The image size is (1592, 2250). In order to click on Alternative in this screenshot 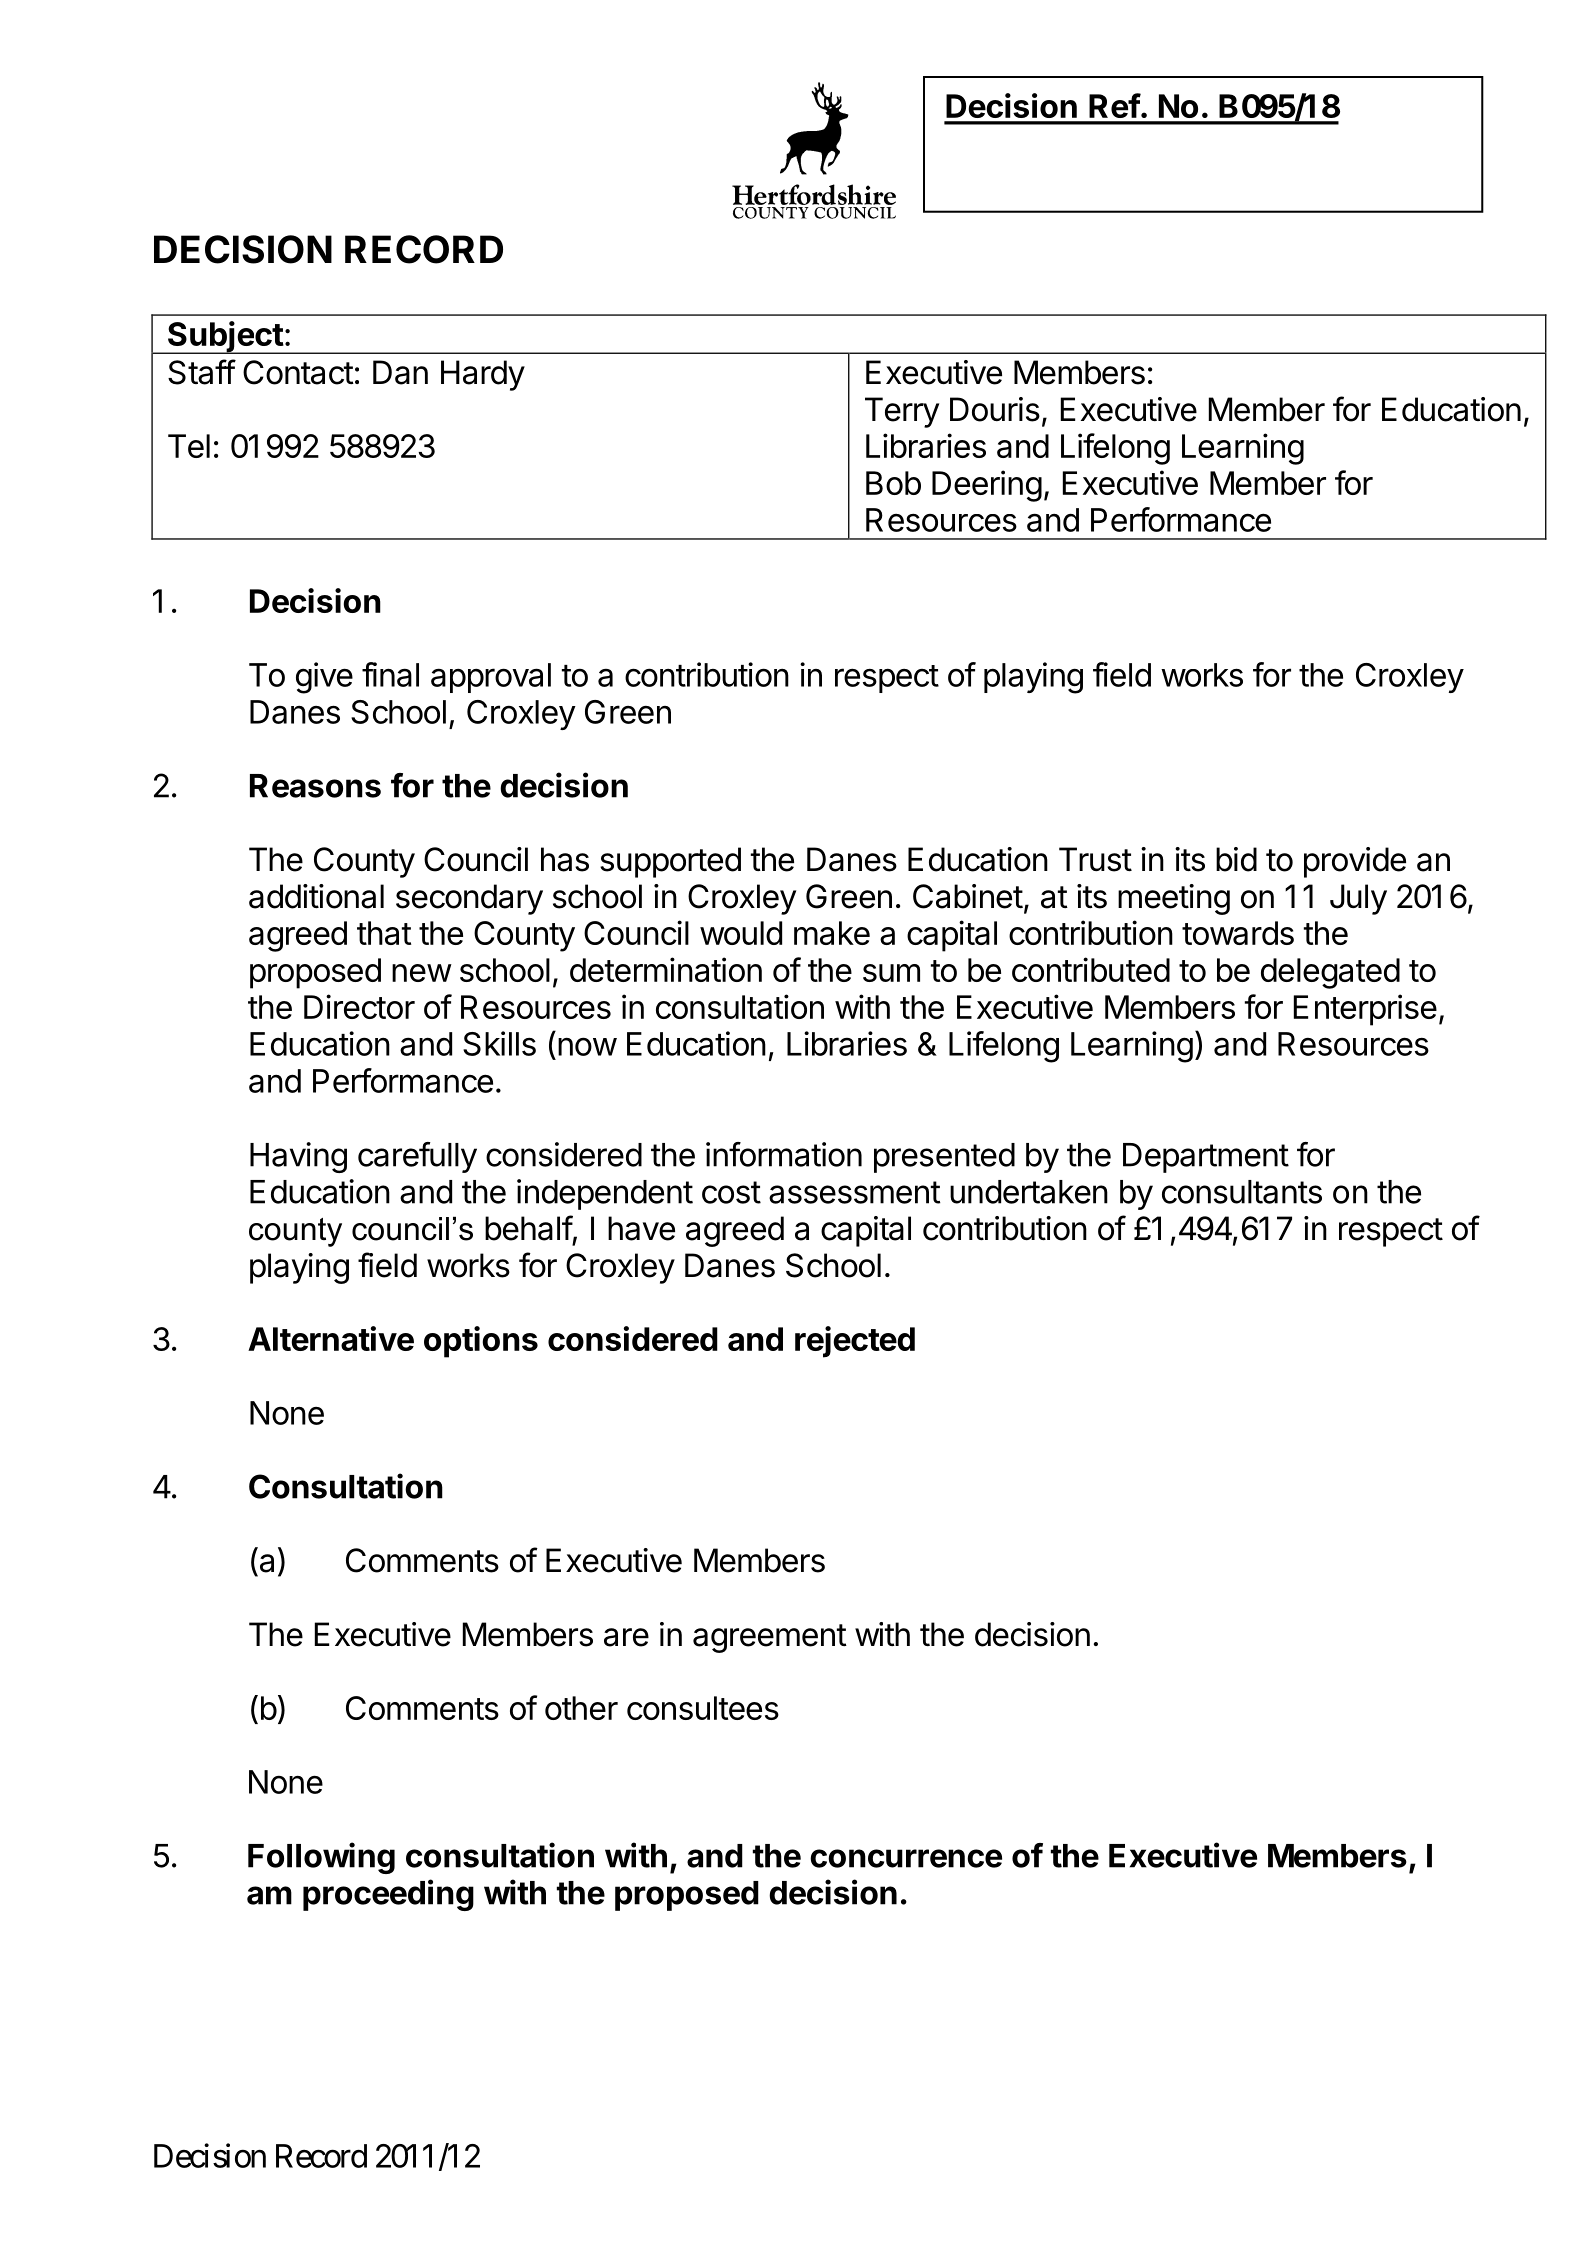, I will do `click(331, 1338)`.
